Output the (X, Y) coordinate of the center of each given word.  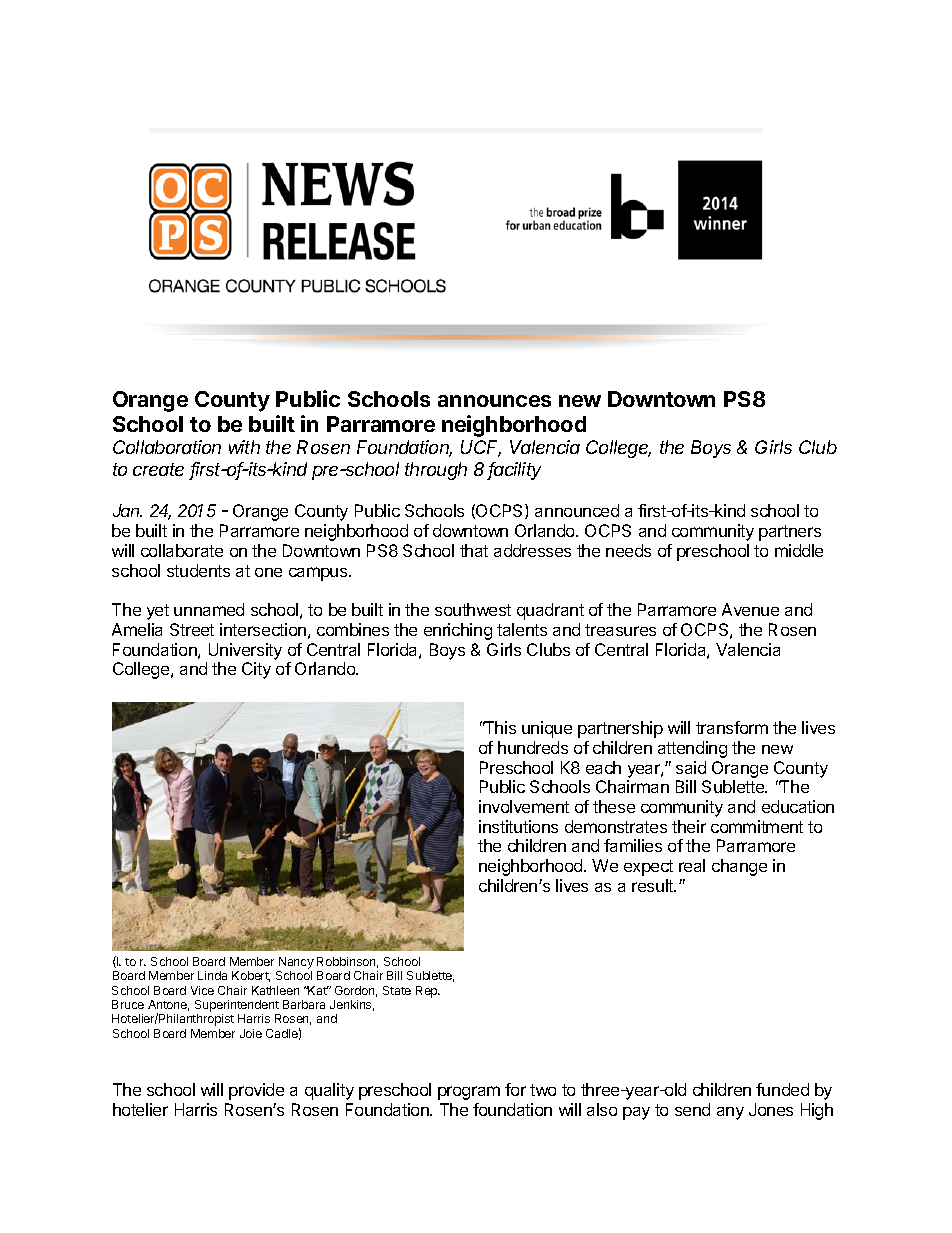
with (244, 447)
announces (494, 401)
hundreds (533, 747)
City (256, 670)
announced (577, 510)
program (469, 1093)
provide (256, 1091)
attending (692, 749)
